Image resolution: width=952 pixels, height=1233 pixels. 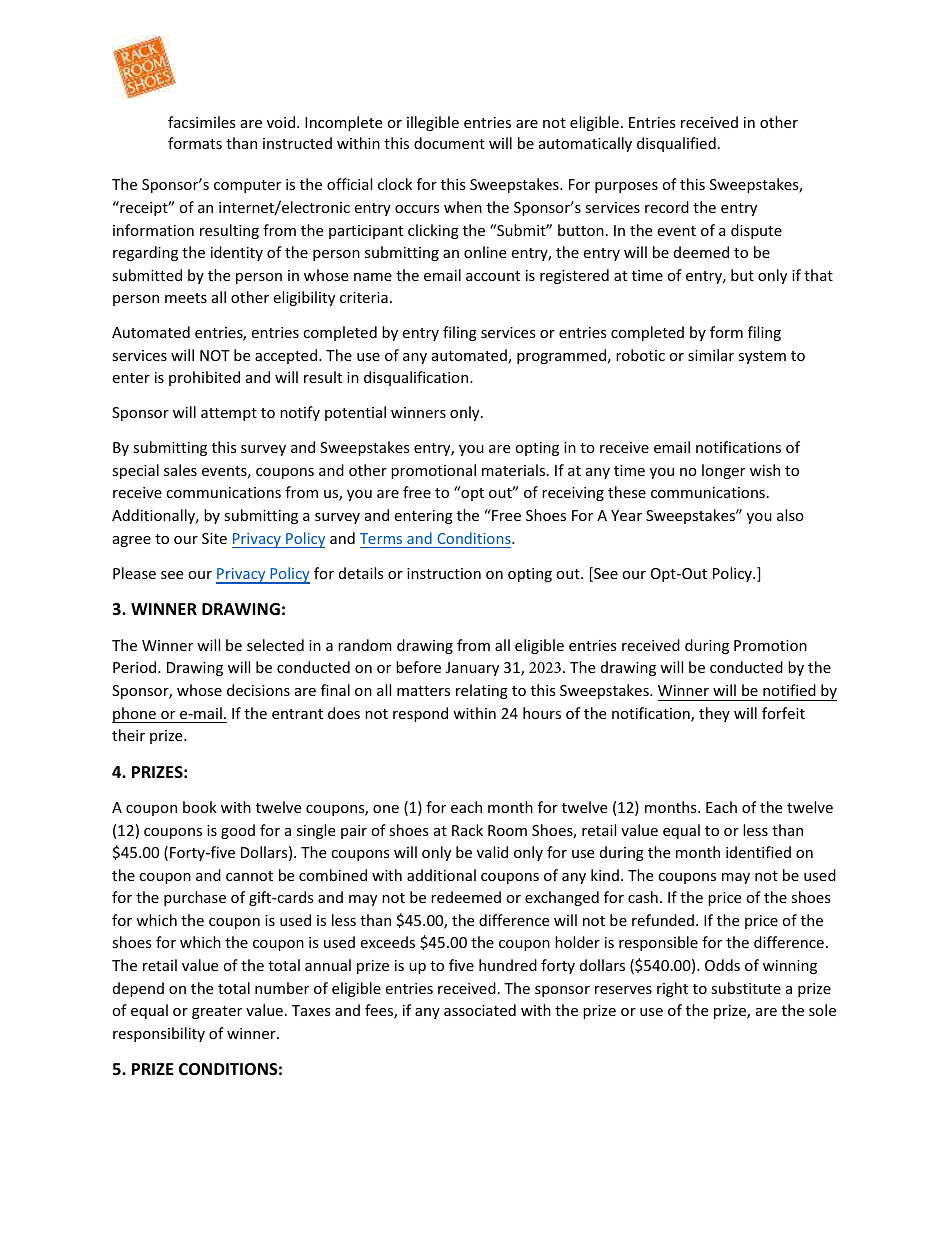 I want to click on greater, so click(x=217, y=1012).
